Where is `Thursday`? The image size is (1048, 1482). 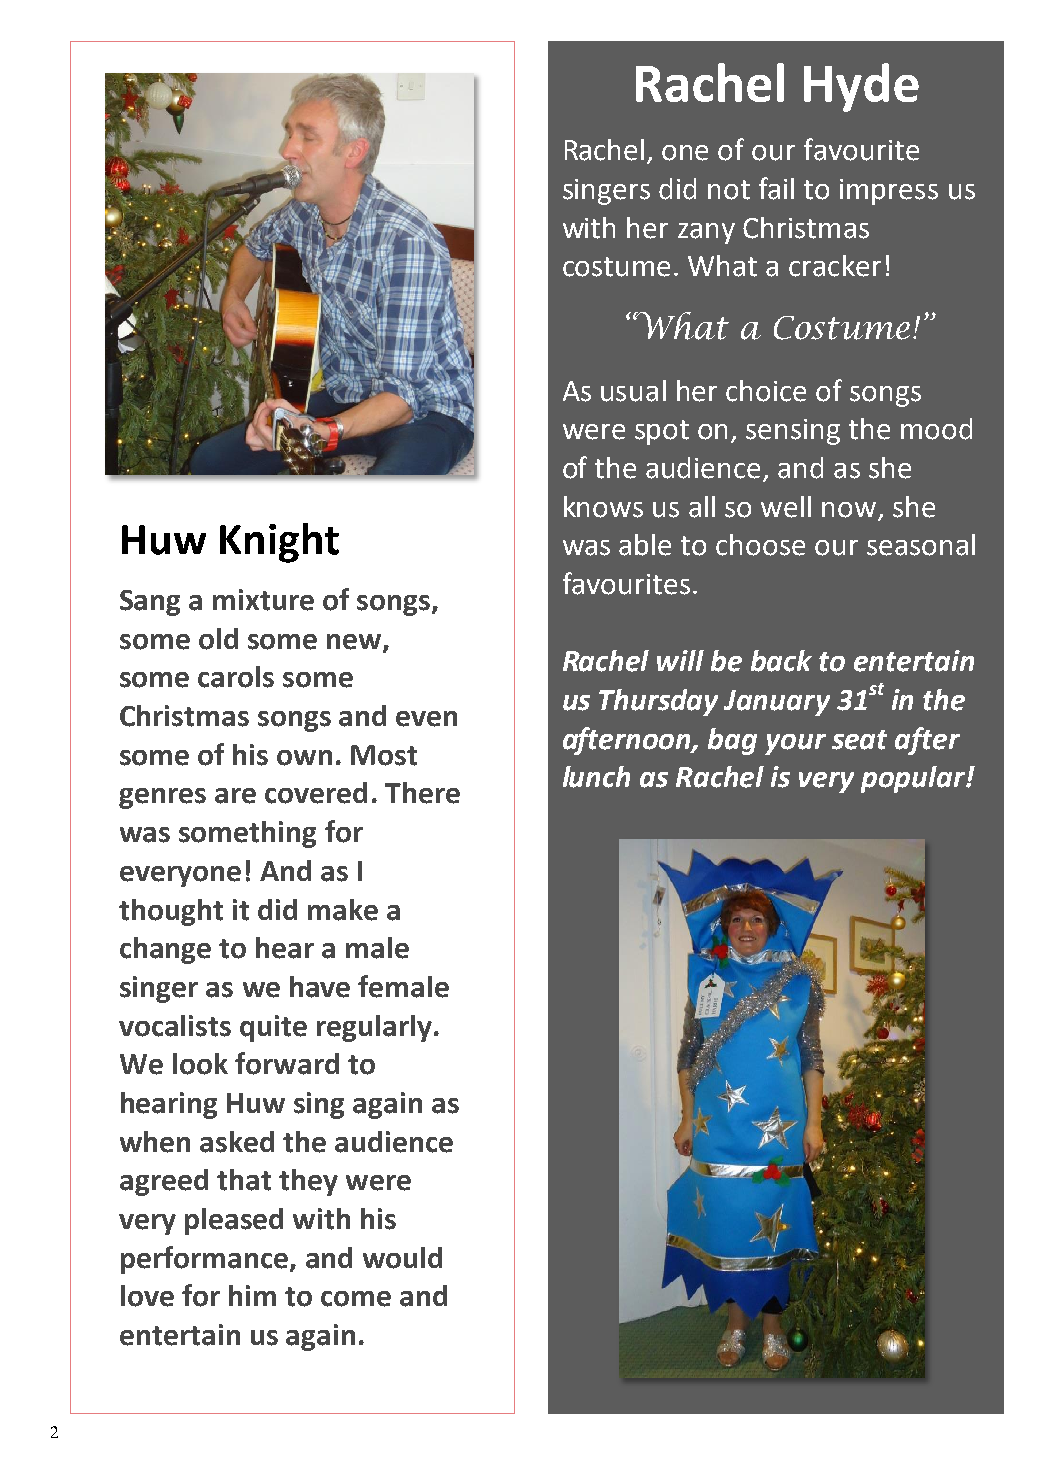
Thursday is located at coordinates (658, 702).
